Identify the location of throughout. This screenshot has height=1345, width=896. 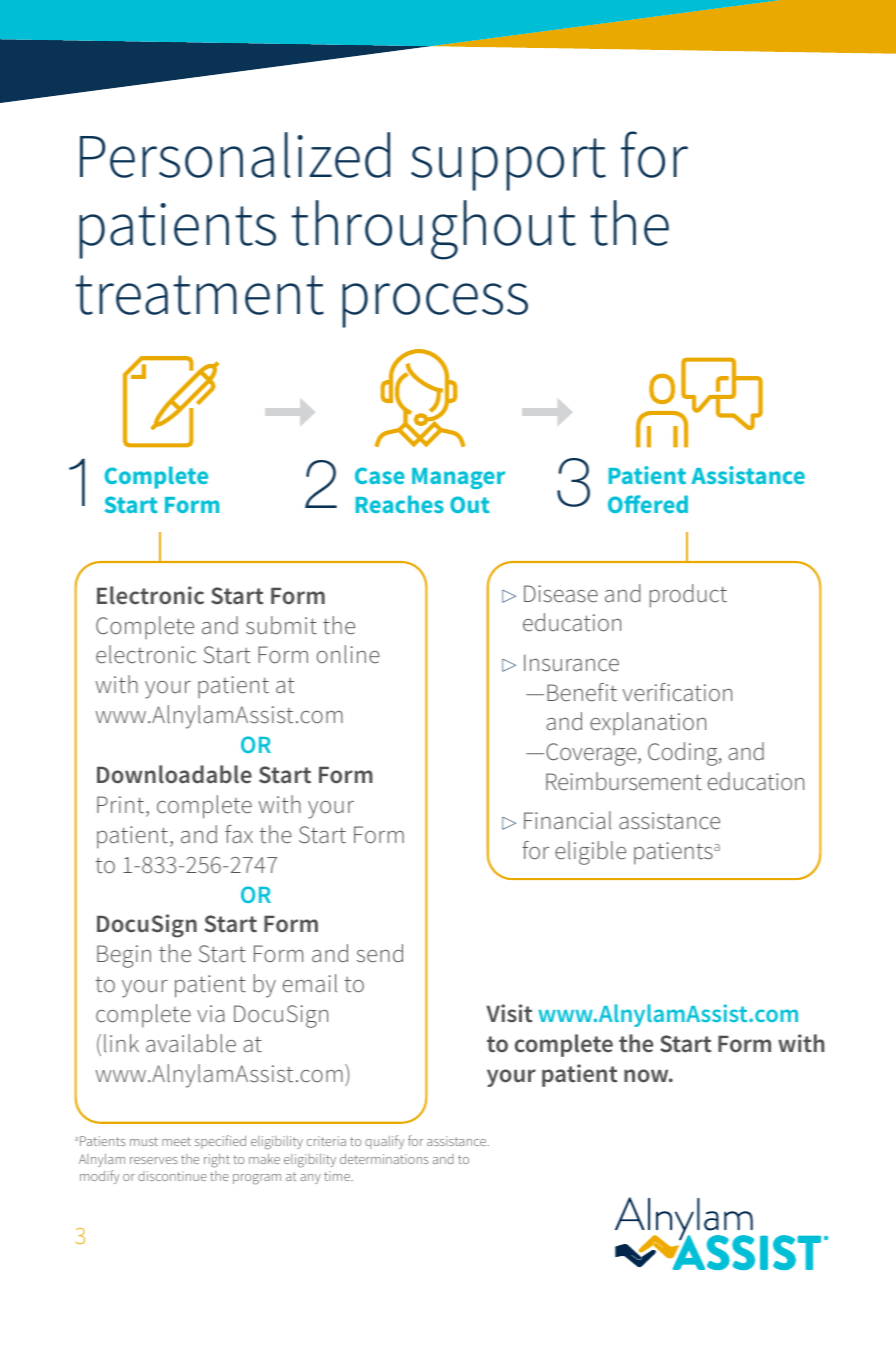
(433, 230).
